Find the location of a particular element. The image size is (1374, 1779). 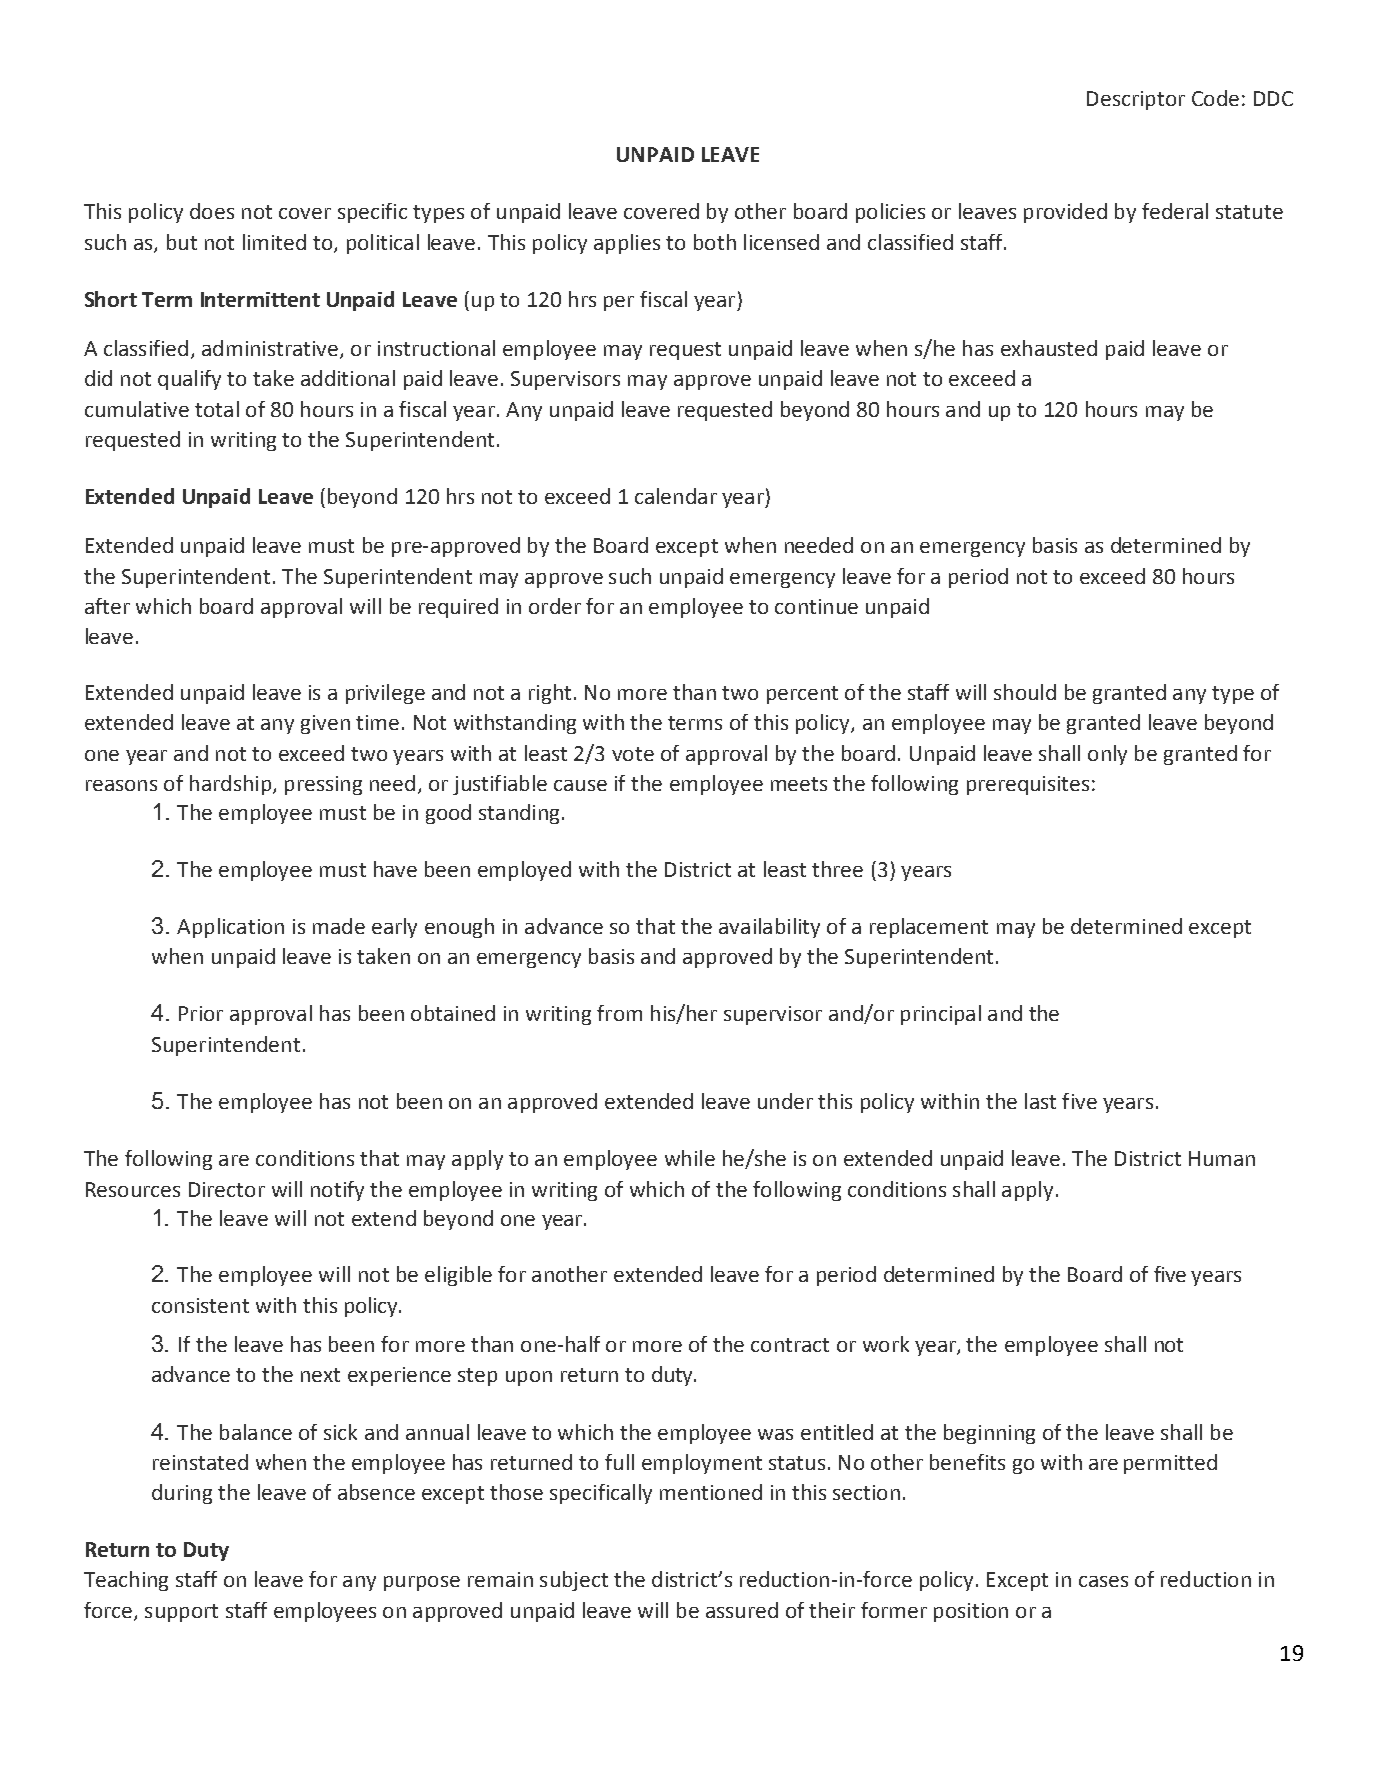

support is located at coordinates (181, 1613).
